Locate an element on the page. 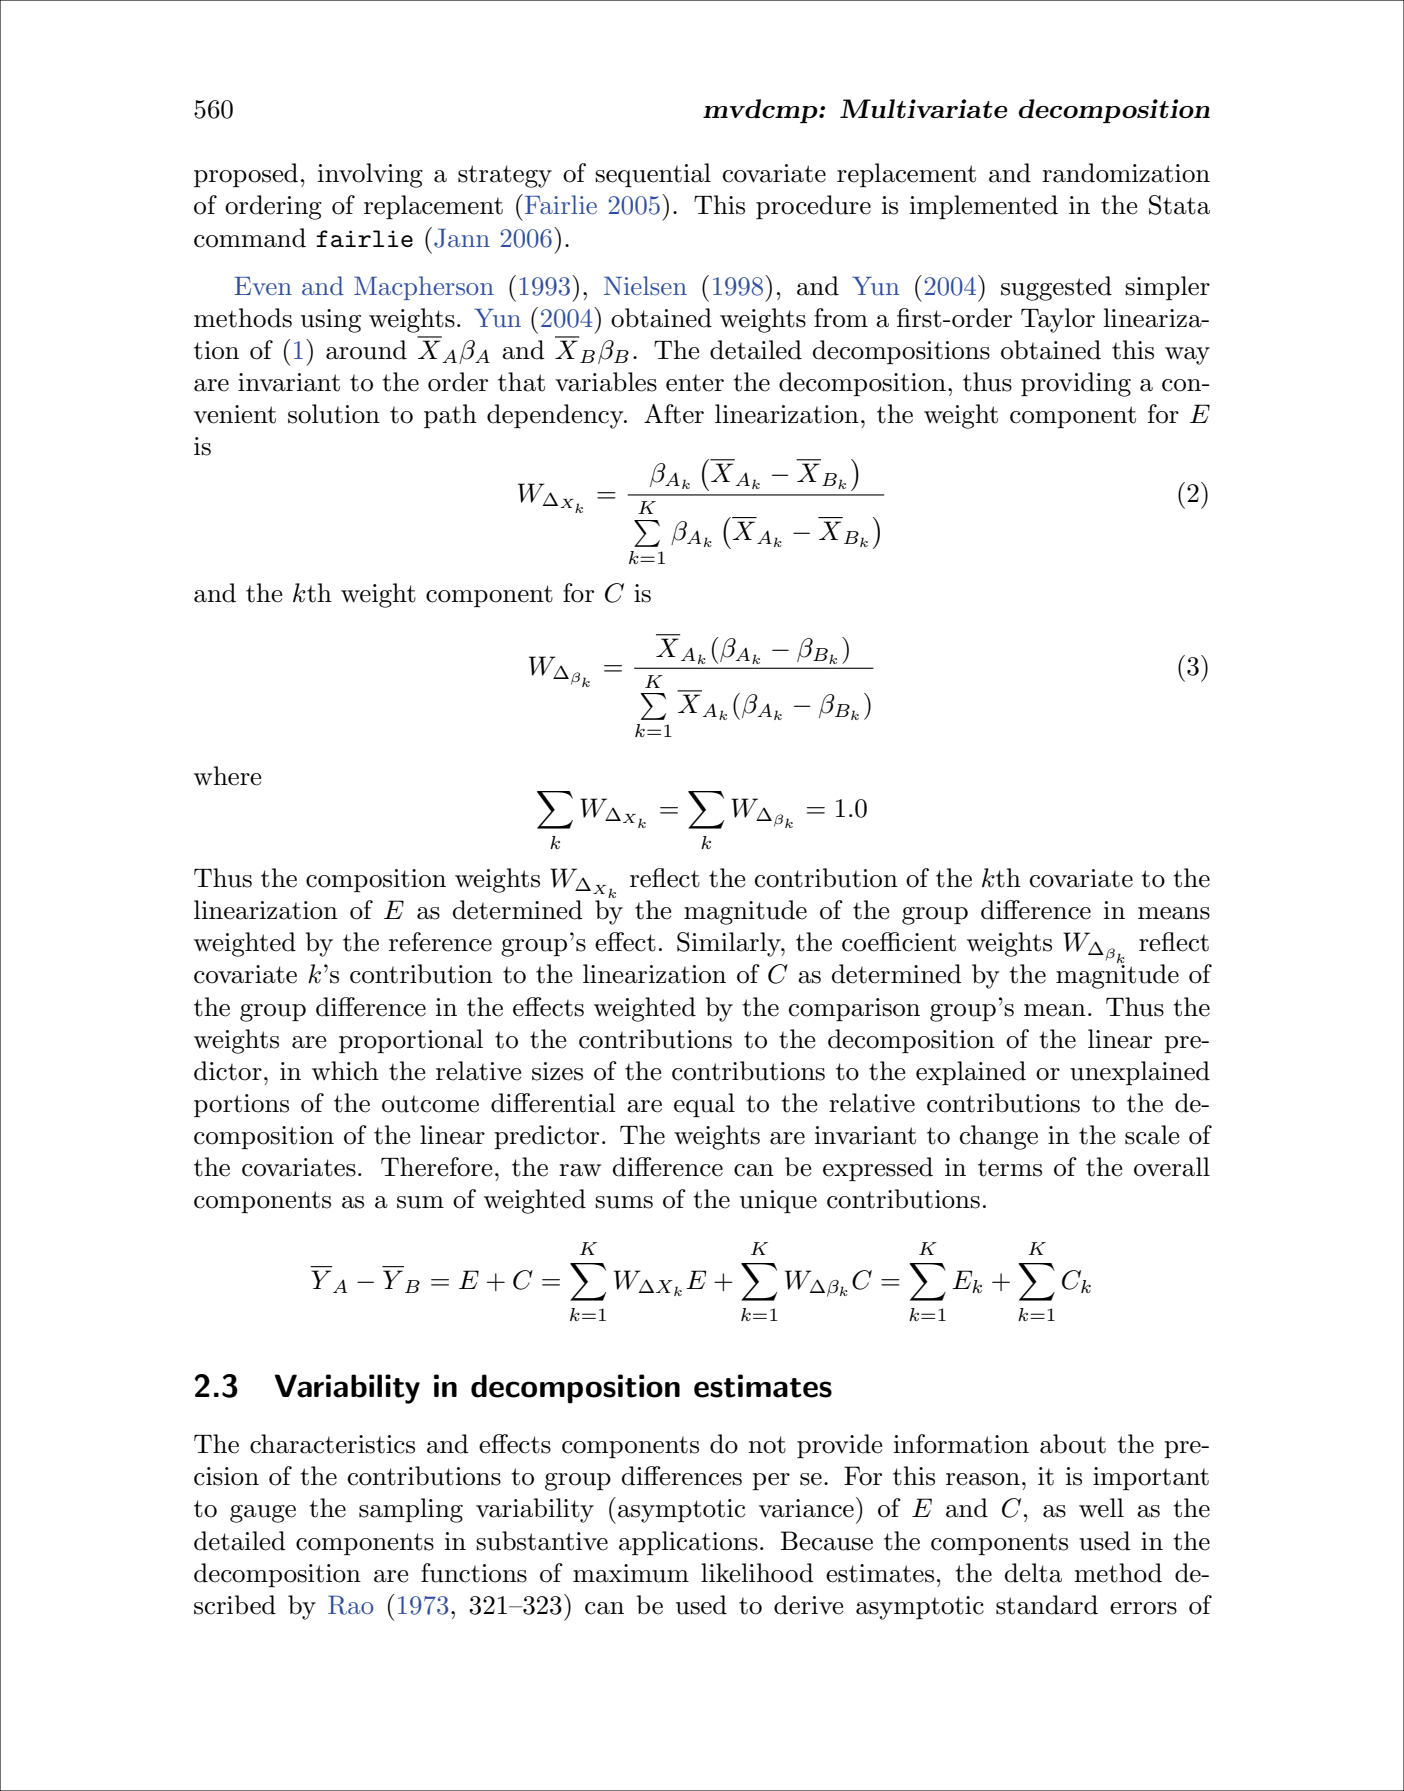 The image size is (1404, 1791). After is located at coordinates (674, 414).
